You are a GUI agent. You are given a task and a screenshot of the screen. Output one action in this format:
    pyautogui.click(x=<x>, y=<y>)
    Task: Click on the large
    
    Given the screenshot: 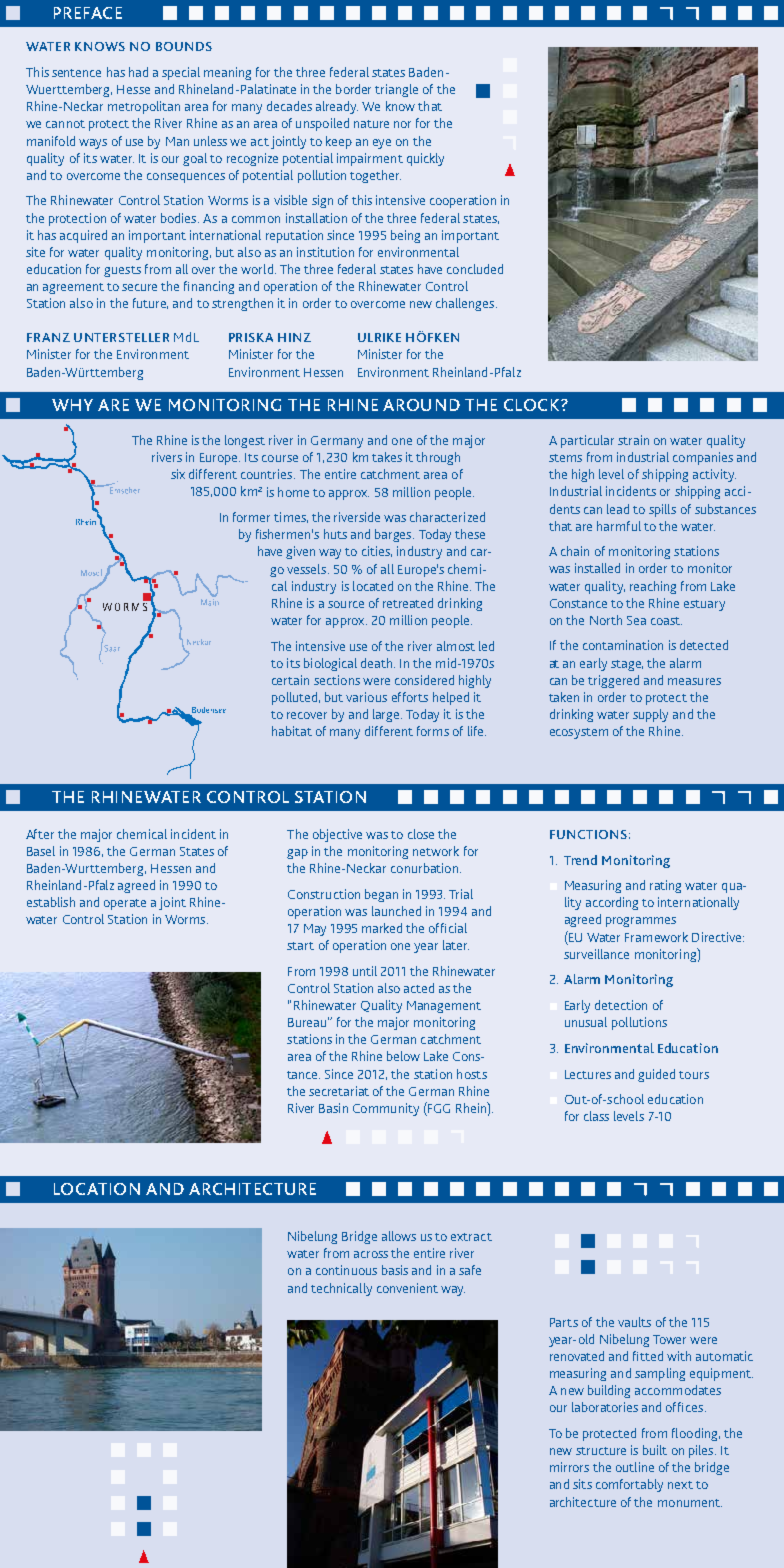 What is the action you would take?
    pyautogui.click(x=387, y=715)
